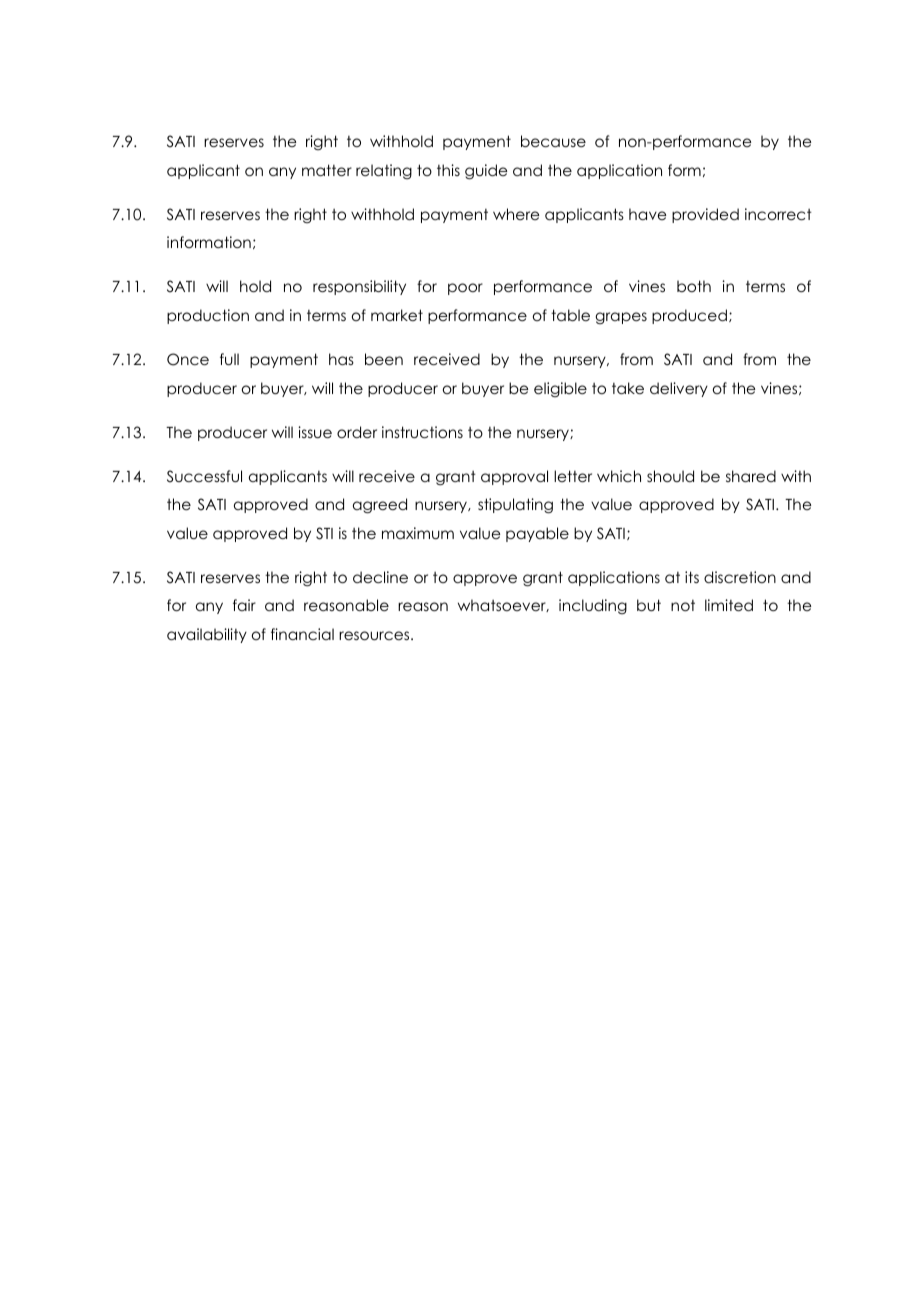 The image size is (924, 1308). Describe the element at coordinates (375, 635) in the screenshot. I see `resources` at that location.
